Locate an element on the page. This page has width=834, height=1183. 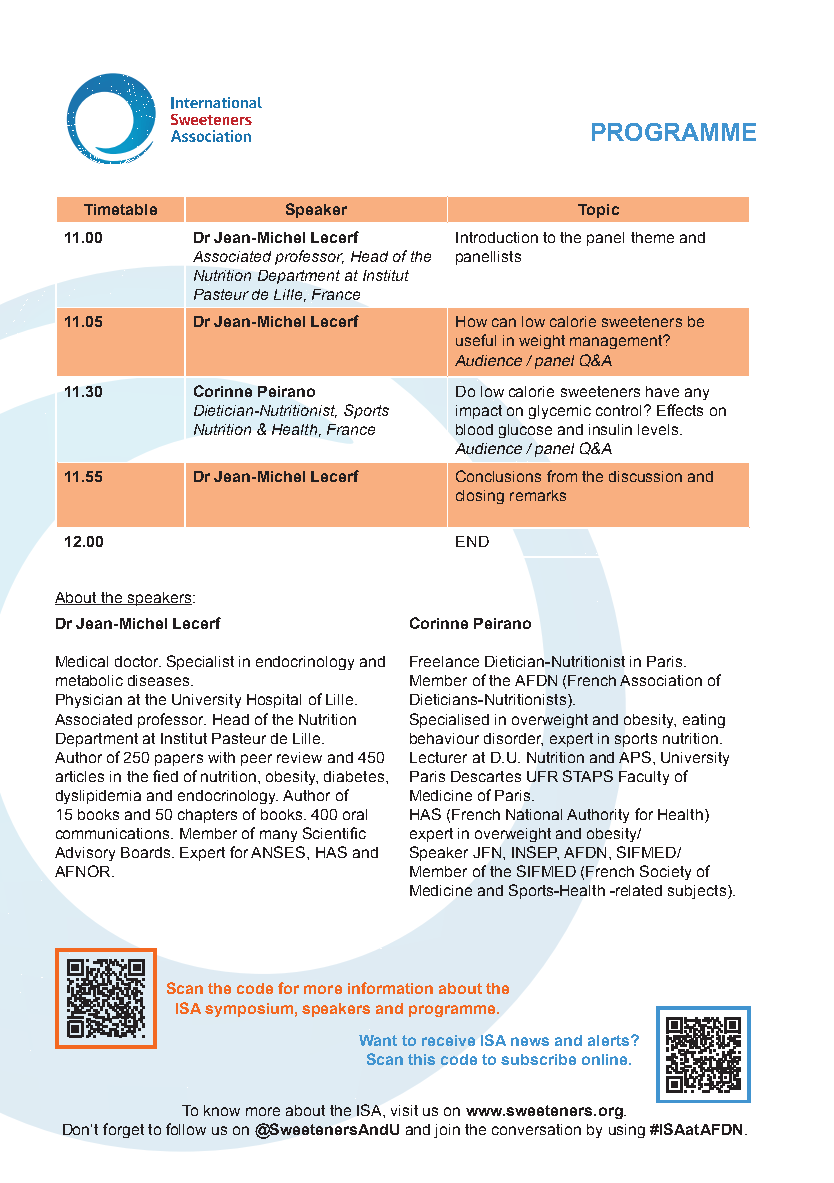
Introduction is located at coordinates (497, 237).
